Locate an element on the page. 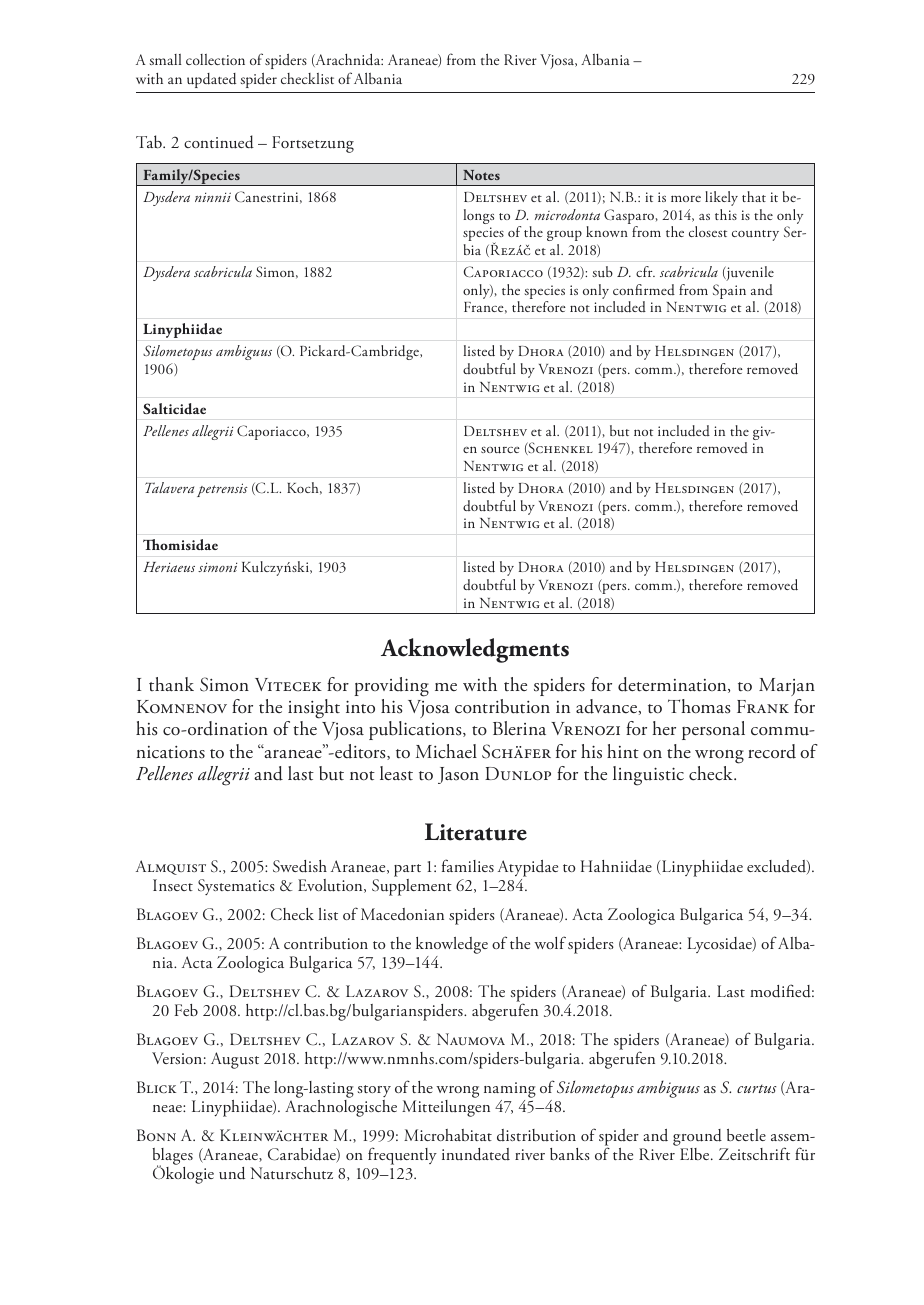 The image size is (924, 1305). Notes is located at coordinates (481, 175).
